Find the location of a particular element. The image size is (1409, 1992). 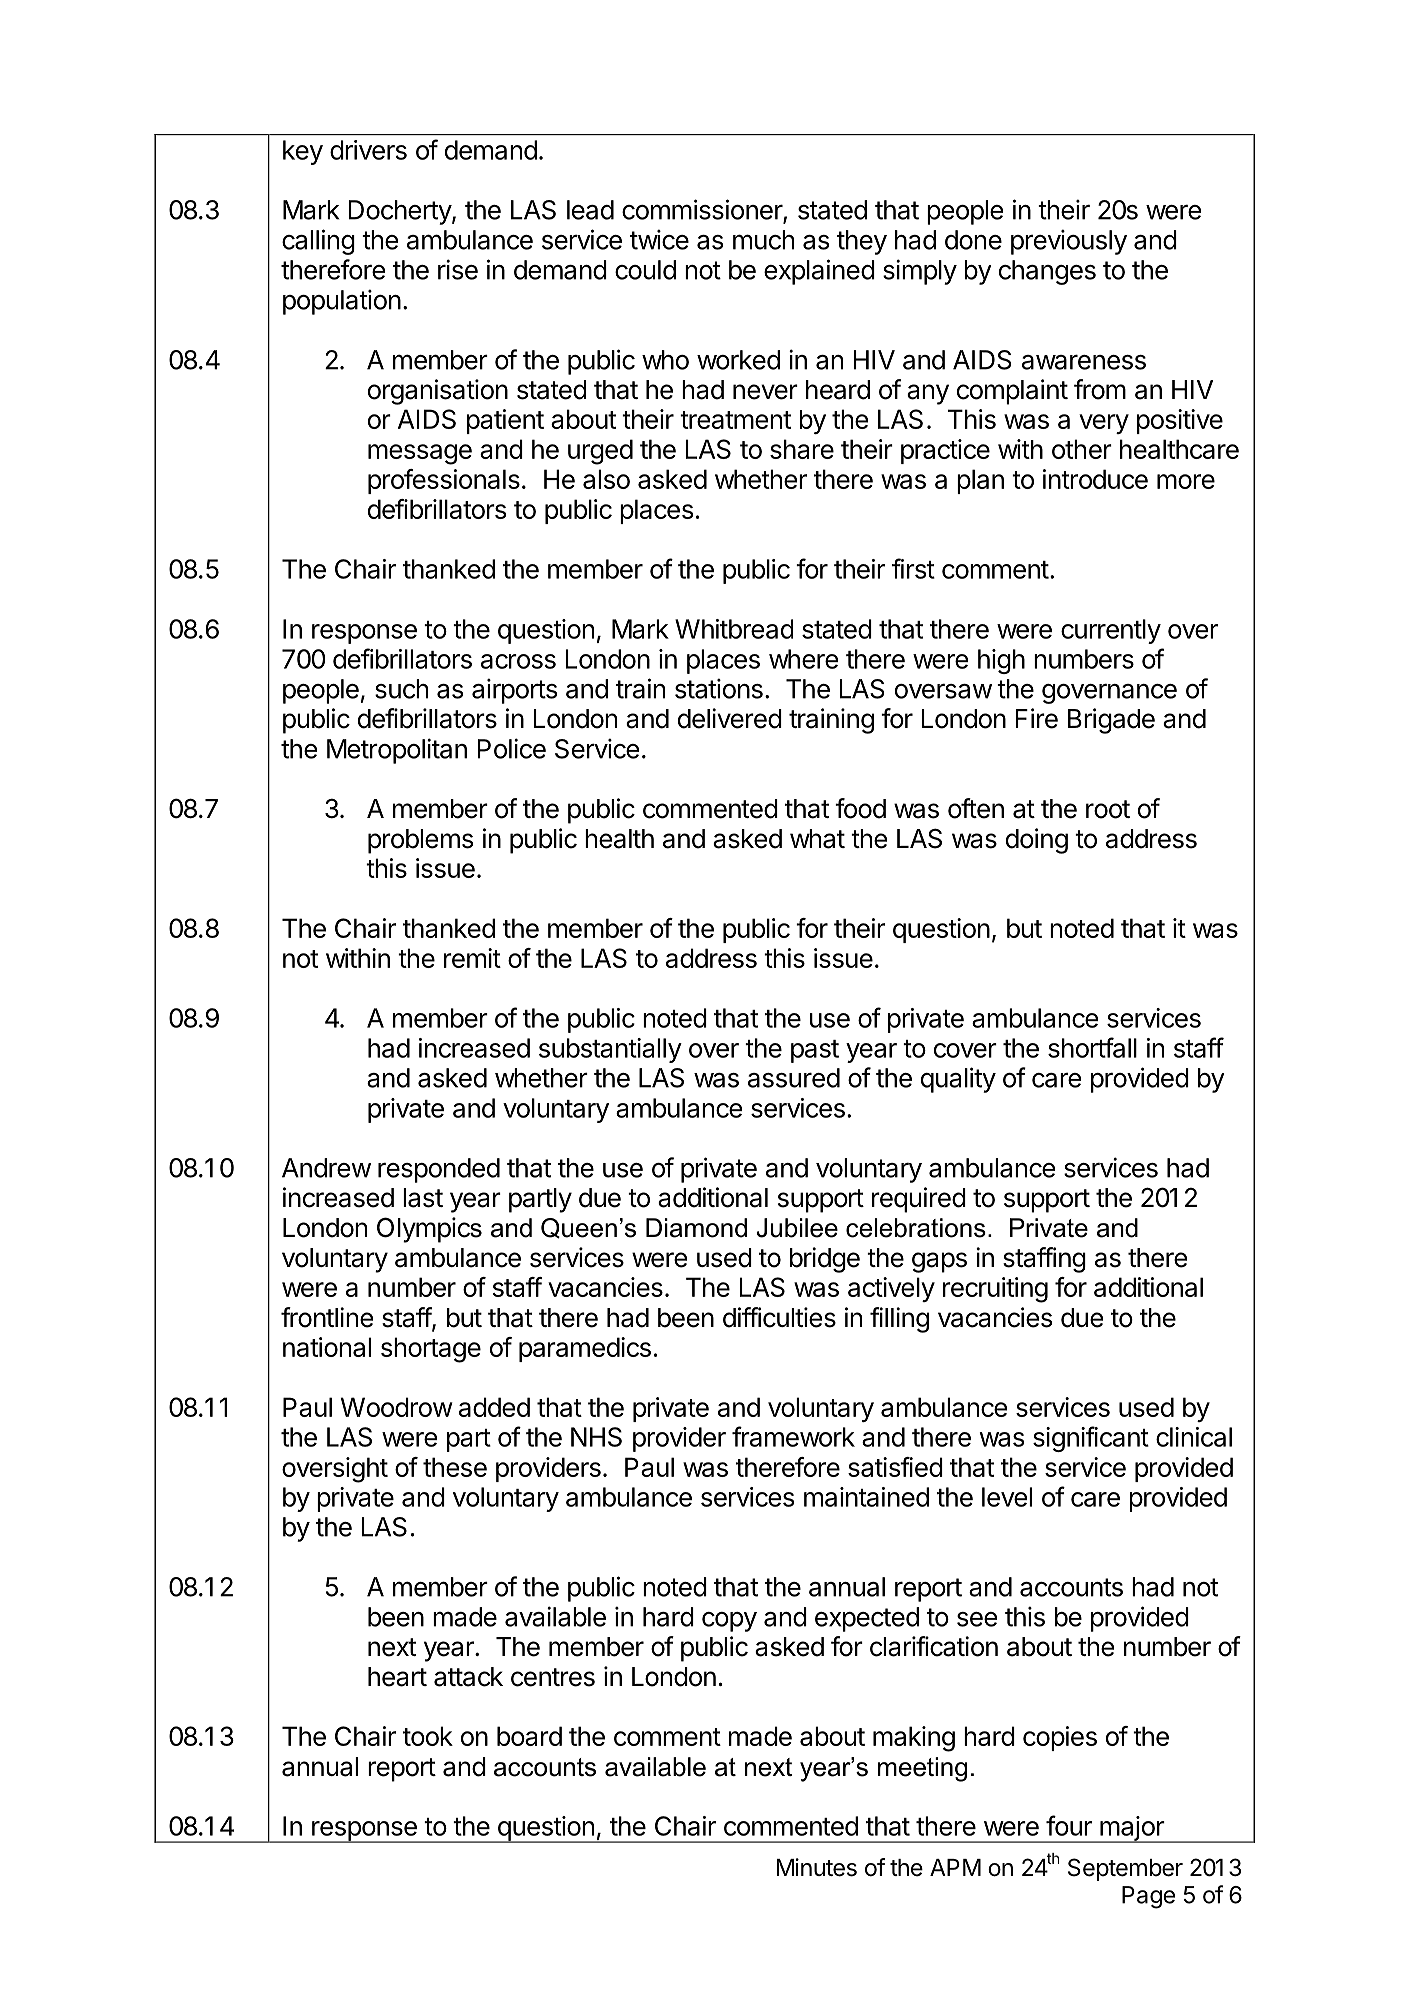

previously is located at coordinates (1069, 242).
